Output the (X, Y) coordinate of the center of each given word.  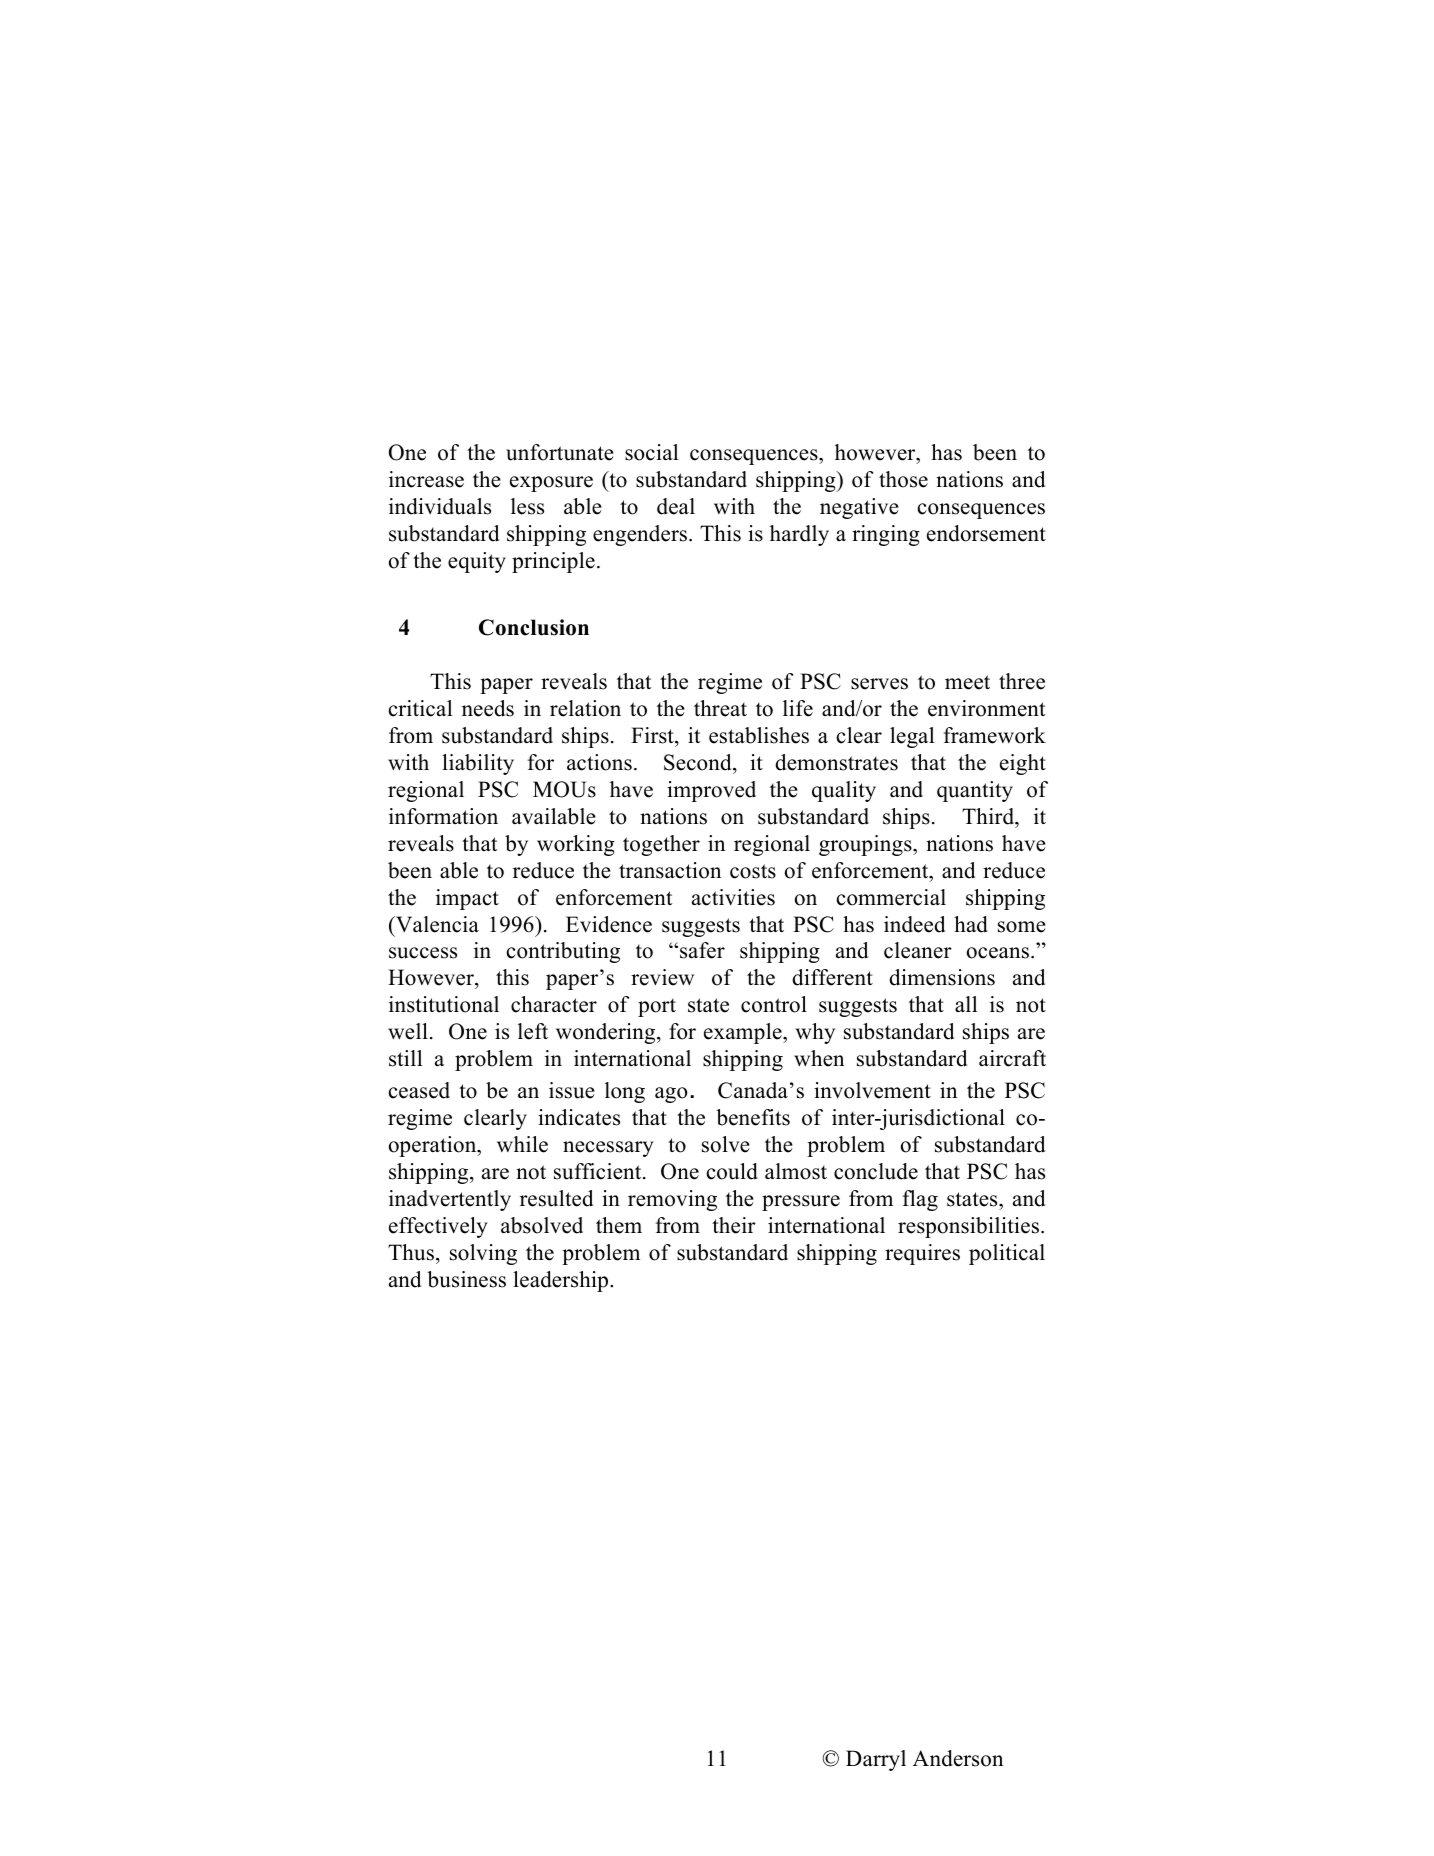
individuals (440, 506)
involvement (872, 1090)
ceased (419, 1090)
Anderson (958, 1758)
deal (676, 506)
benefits (753, 1117)
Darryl (876, 1760)
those (903, 479)
